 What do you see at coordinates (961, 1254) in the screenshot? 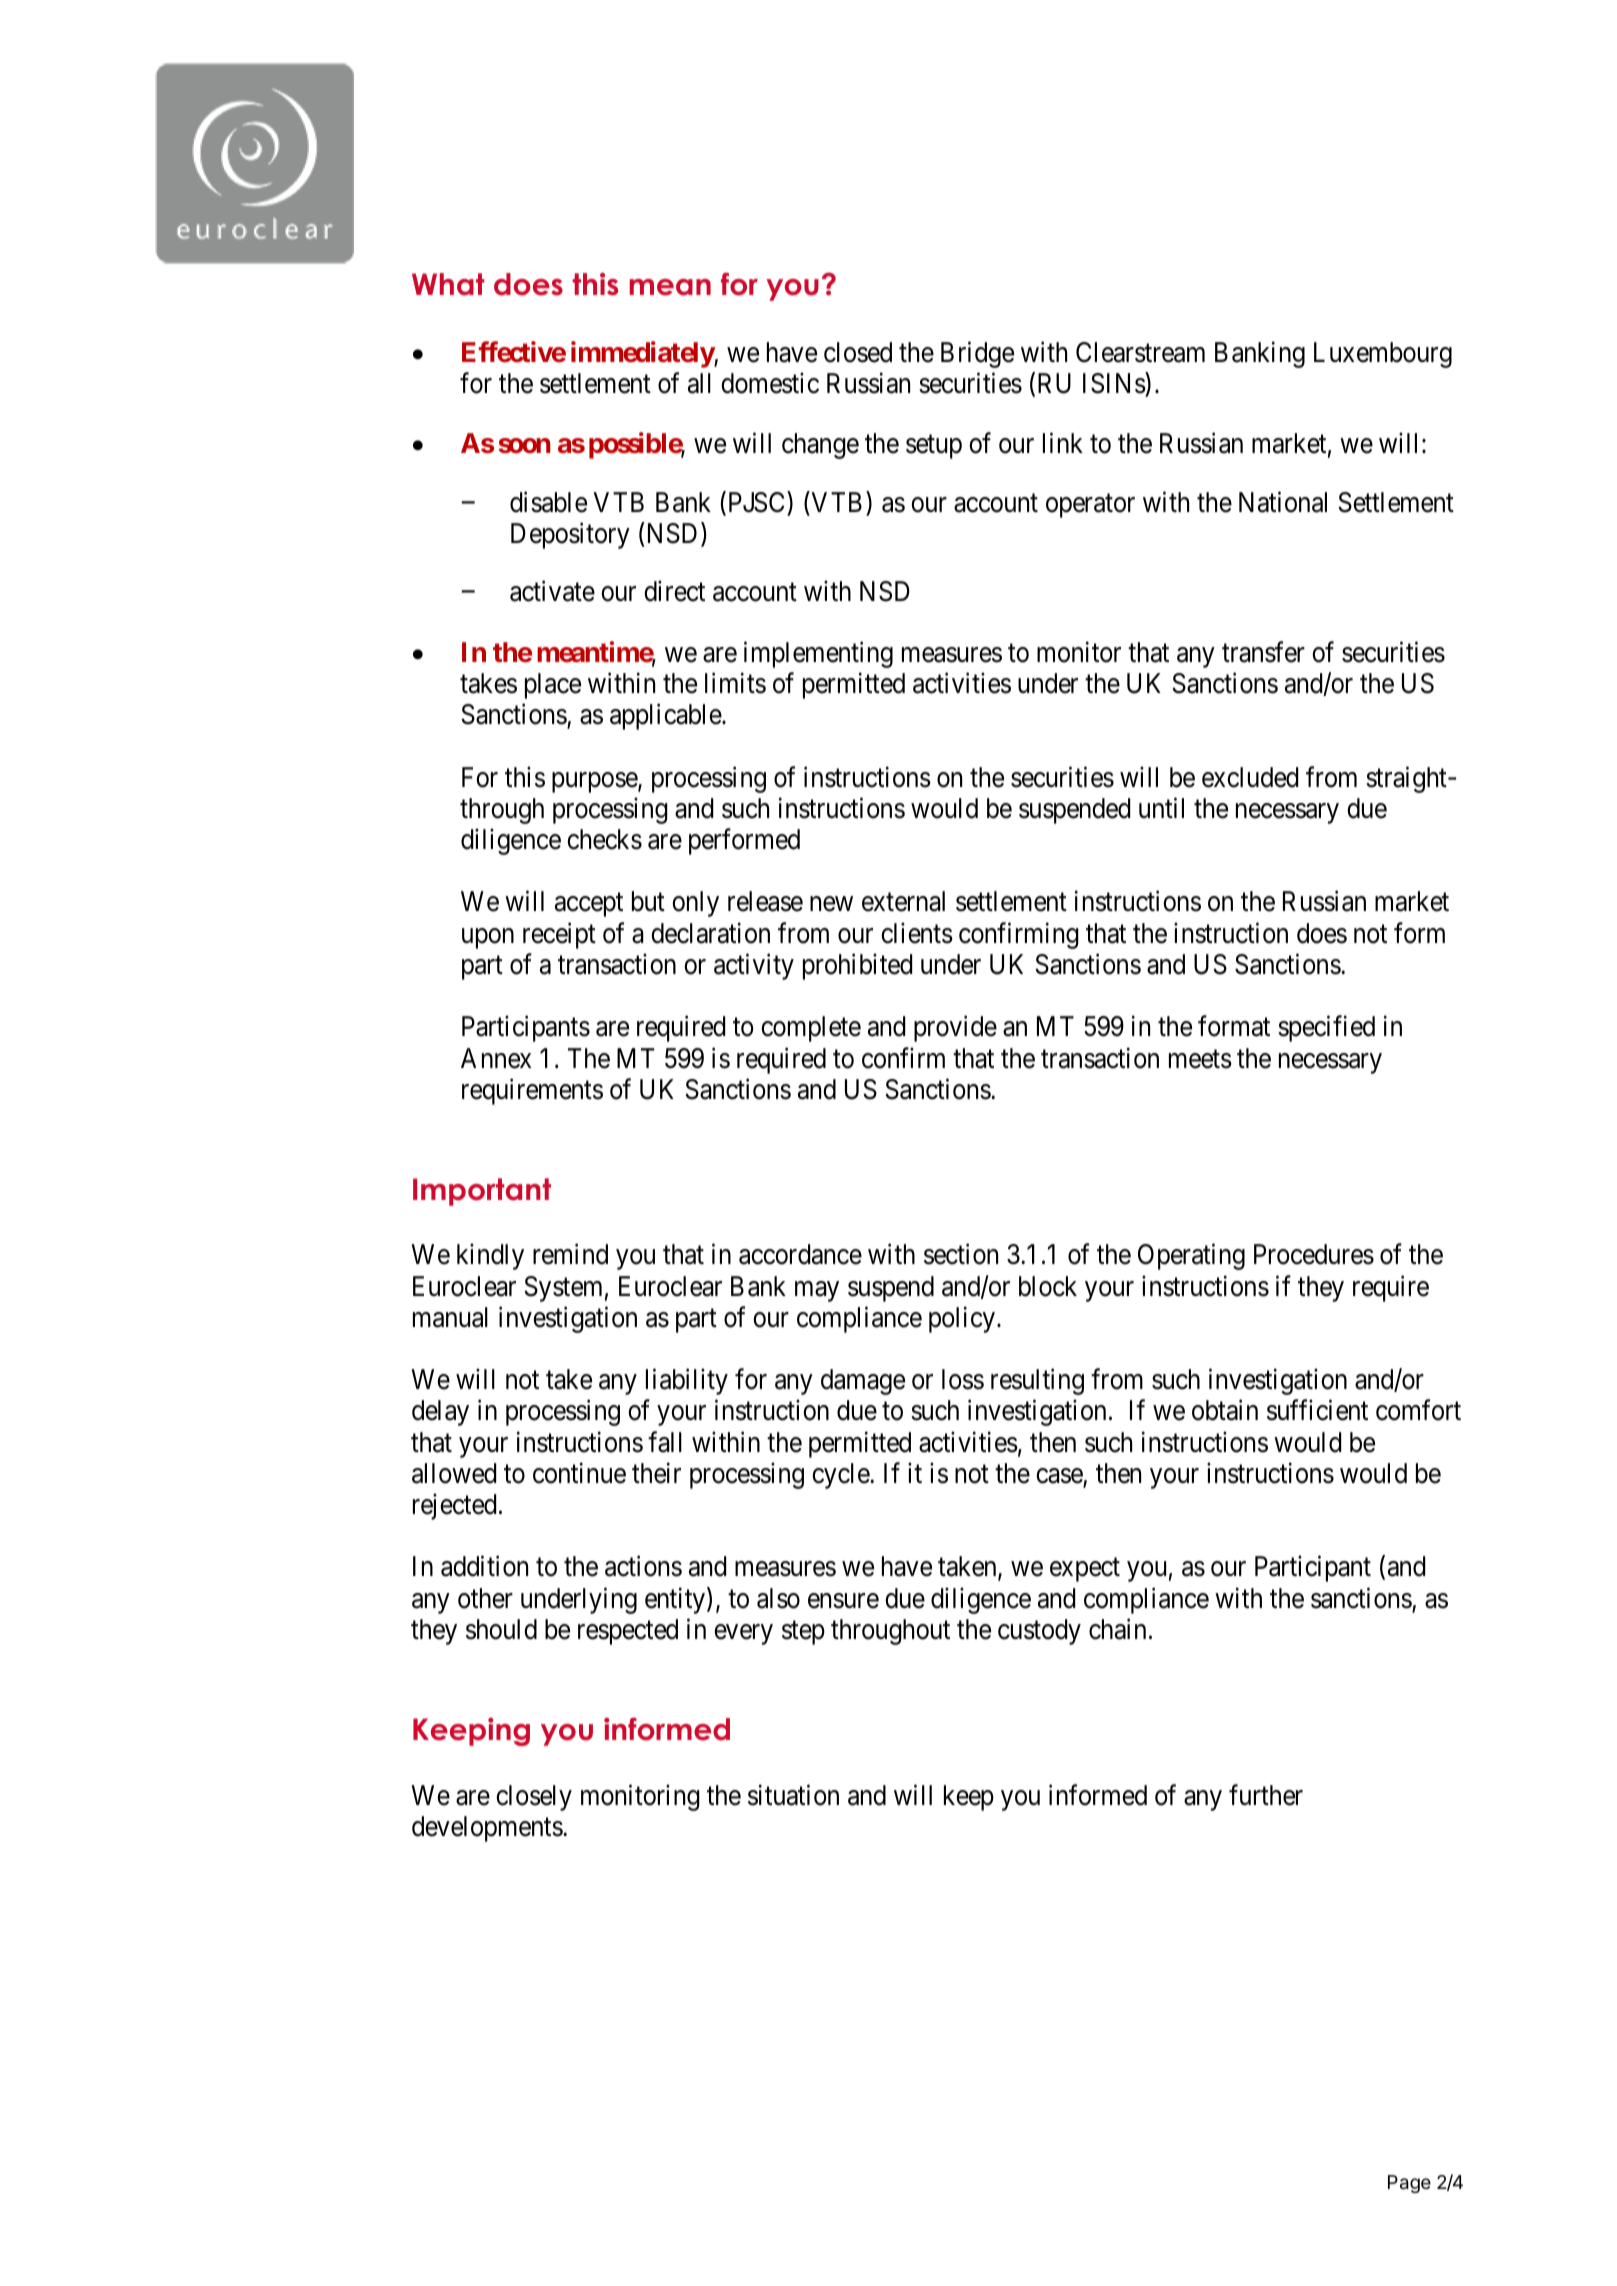
I see `section` at bounding box center [961, 1254].
